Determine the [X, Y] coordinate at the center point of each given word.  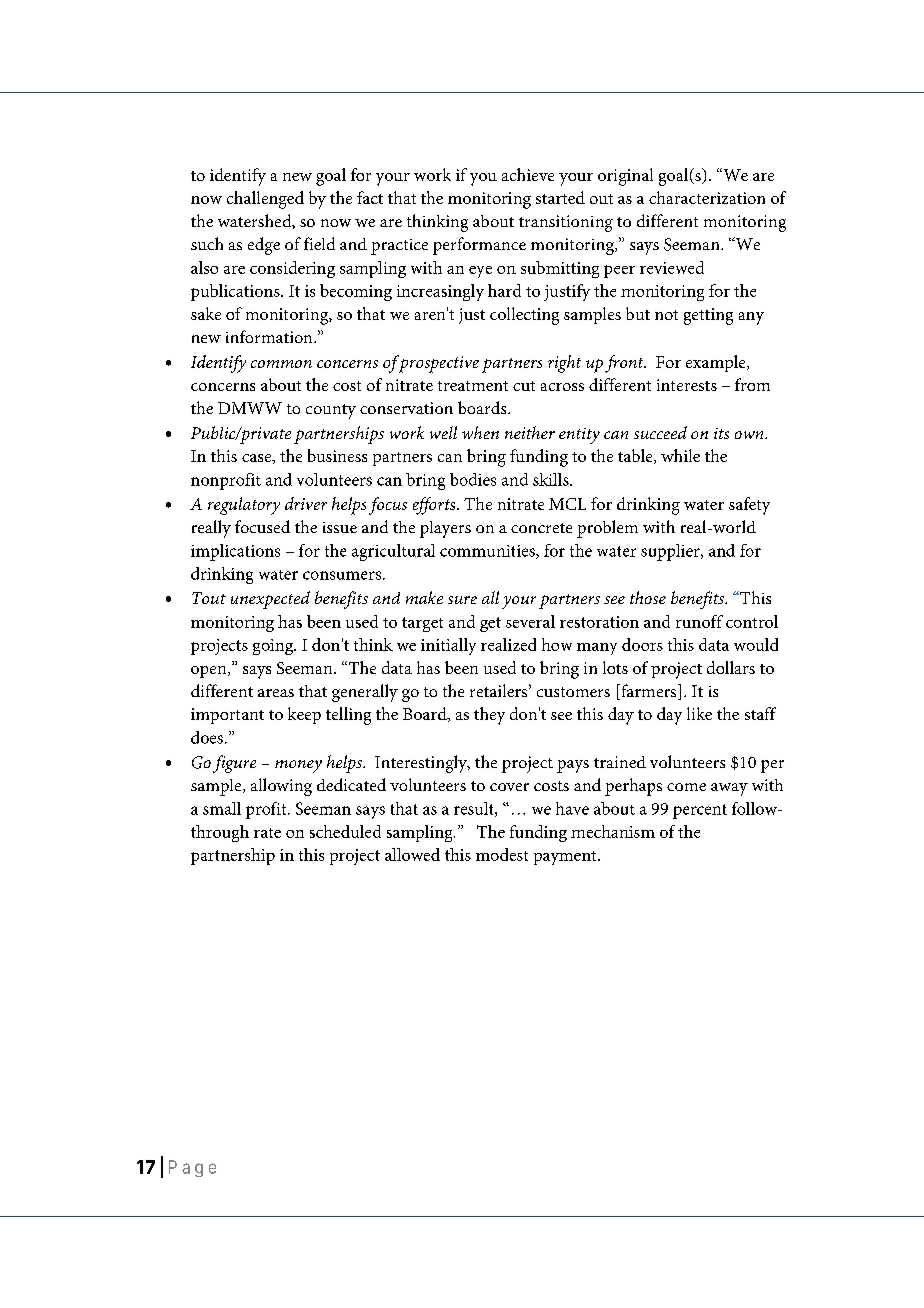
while [680, 455]
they [489, 716]
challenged [265, 200]
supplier [671, 552]
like [699, 713]
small [222, 808]
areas [276, 693]
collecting [524, 316]
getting [708, 316]
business [337, 455]
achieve [528, 174]
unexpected [270, 600]
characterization [707, 197]
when [480, 432]
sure [462, 600]
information [270, 336]
